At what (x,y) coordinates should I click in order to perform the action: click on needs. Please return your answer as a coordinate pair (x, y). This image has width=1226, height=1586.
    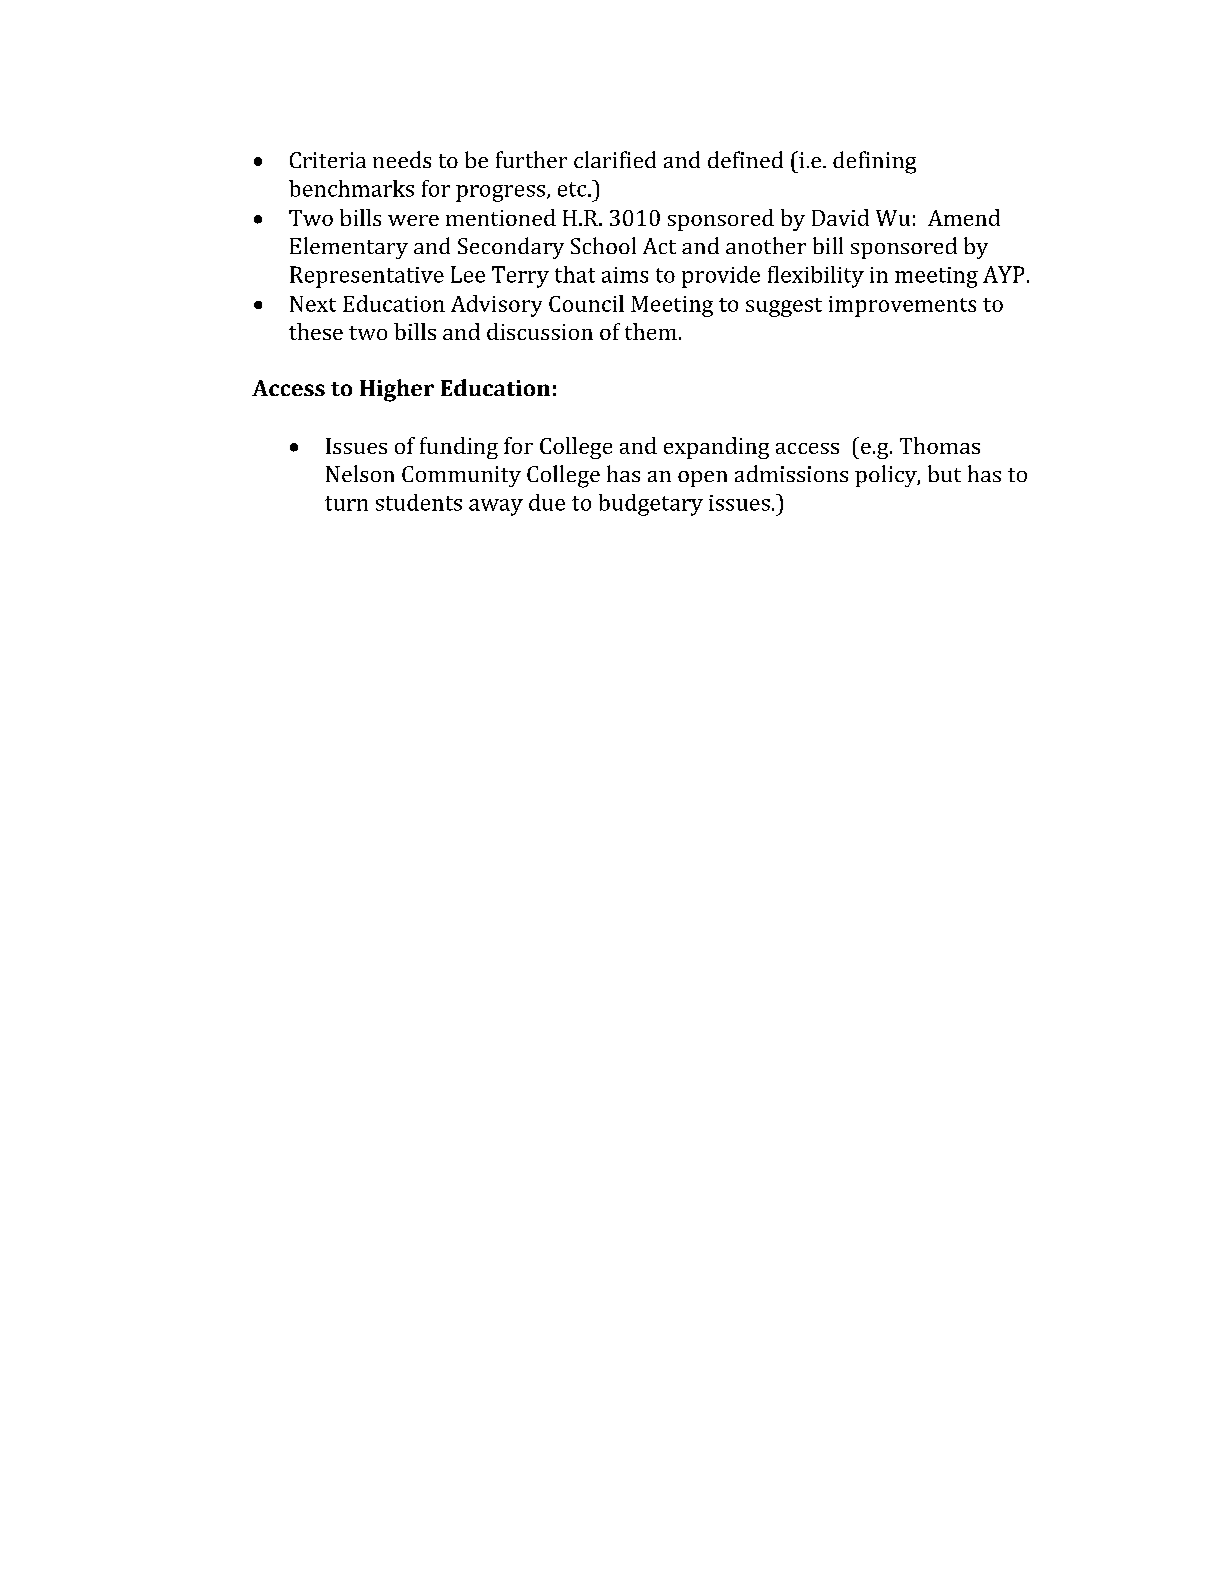
    Looking at the image, I should click on (402, 159).
